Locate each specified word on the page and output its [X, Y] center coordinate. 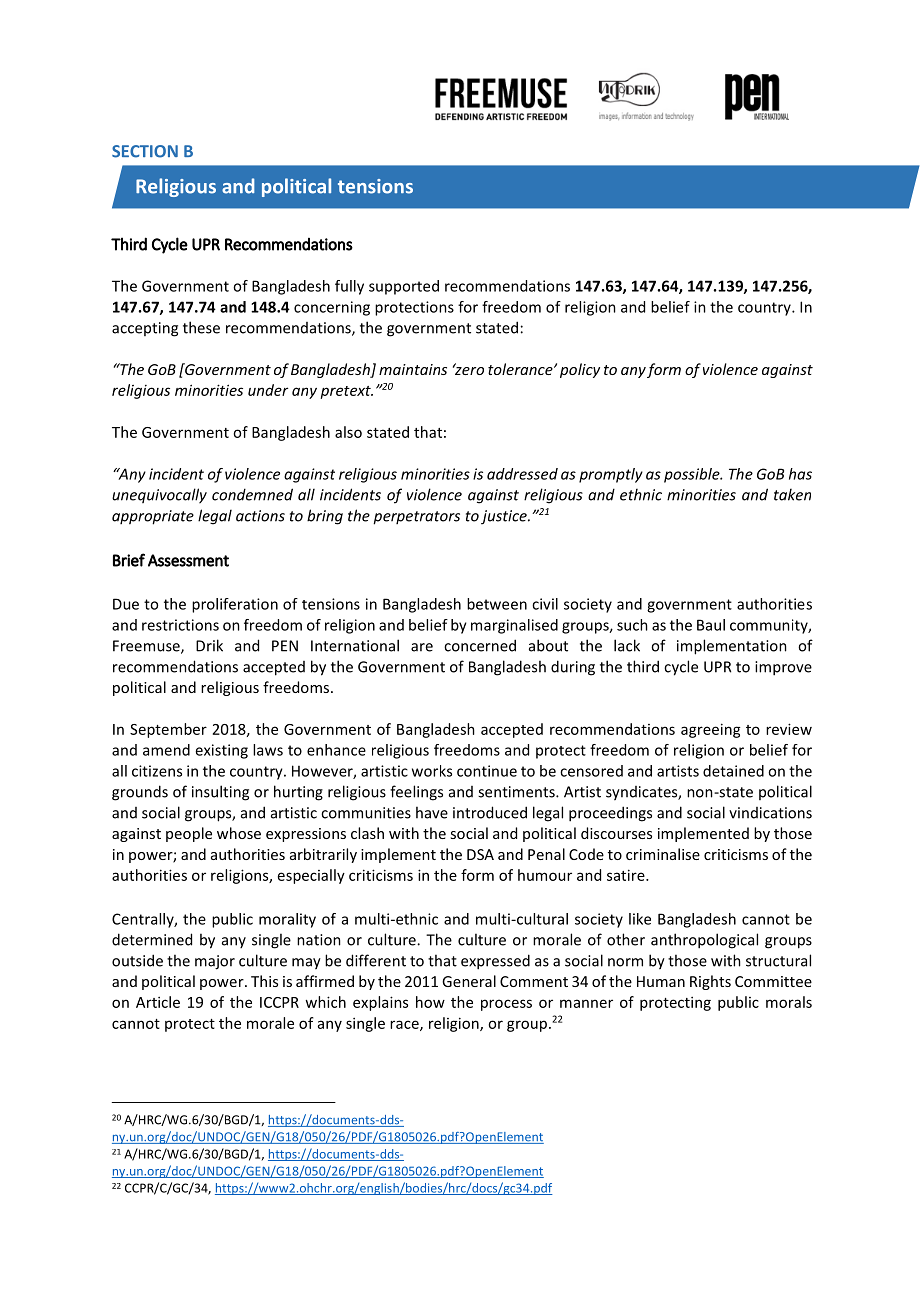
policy [580, 370]
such [632, 625]
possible [693, 475]
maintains [413, 369]
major [215, 962]
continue [487, 771]
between [497, 604]
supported [404, 287]
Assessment [188, 560]
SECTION [145, 151]
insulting [220, 793]
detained [733, 771]
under [268, 390]
